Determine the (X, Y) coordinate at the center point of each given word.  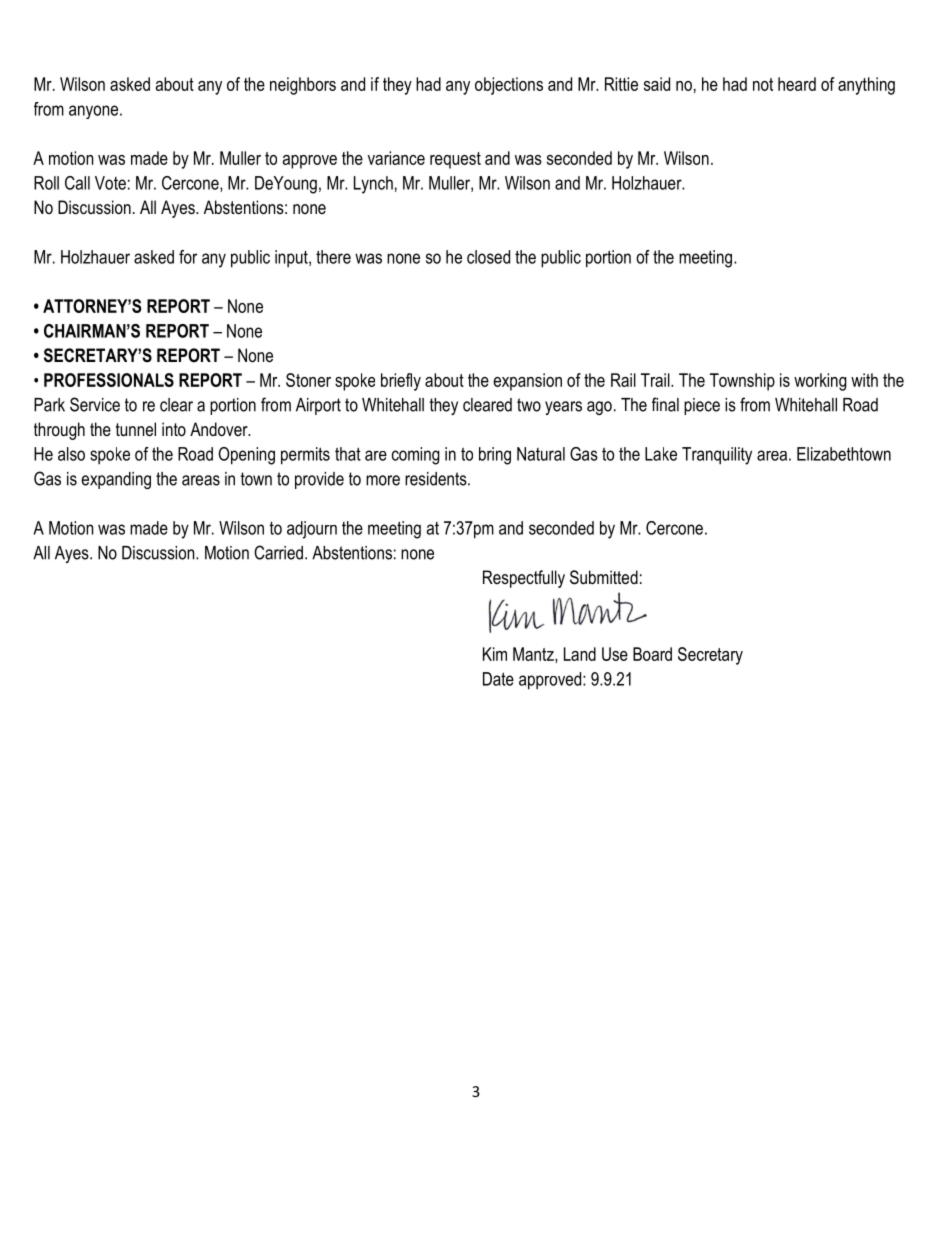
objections (509, 86)
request (455, 160)
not (763, 84)
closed (488, 257)
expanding (116, 480)
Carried (278, 552)
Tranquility (717, 456)
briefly (401, 382)
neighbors (303, 86)
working (820, 382)
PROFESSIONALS (109, 380)
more (383, 480)
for (188, 257)
